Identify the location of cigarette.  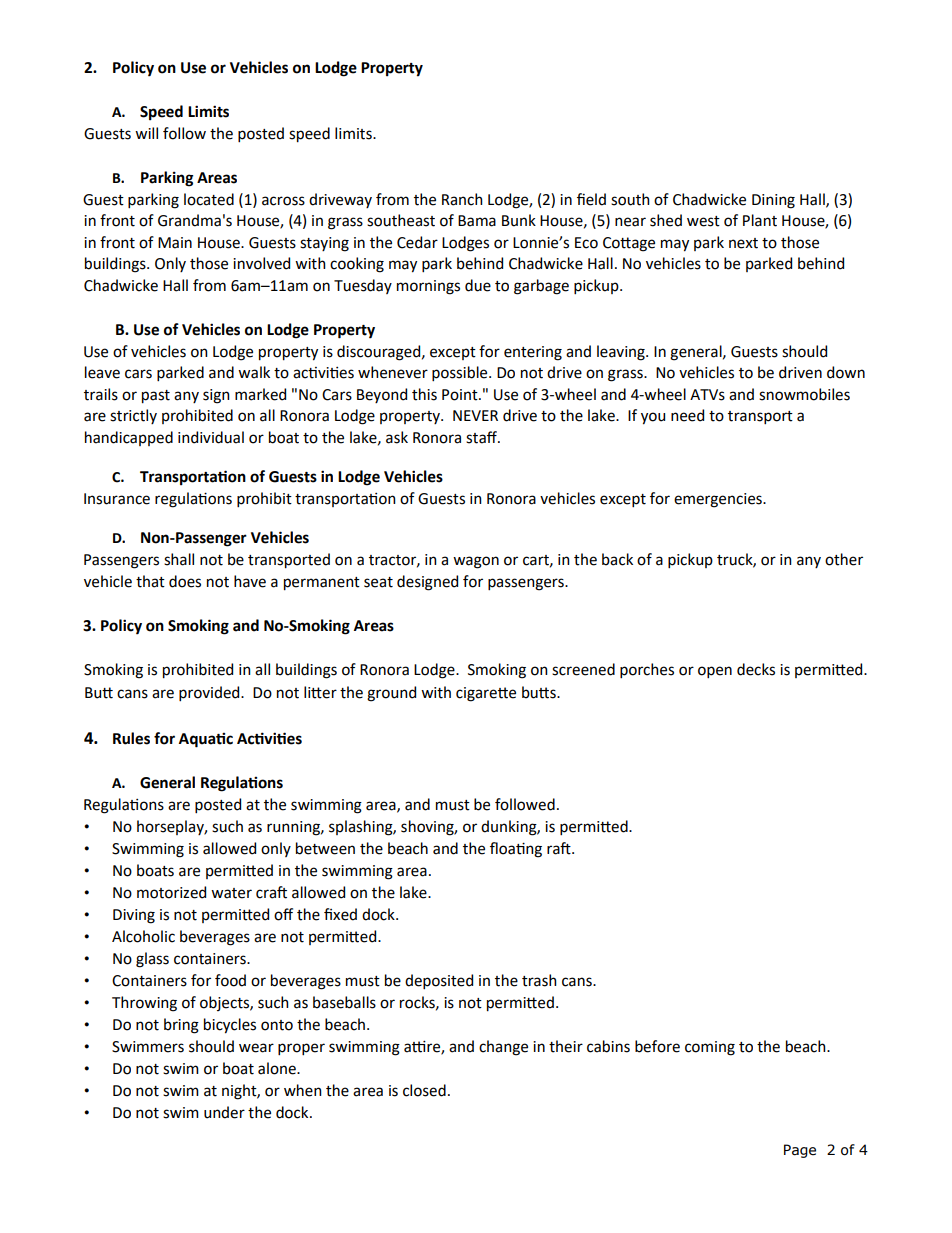
(486, 694).
